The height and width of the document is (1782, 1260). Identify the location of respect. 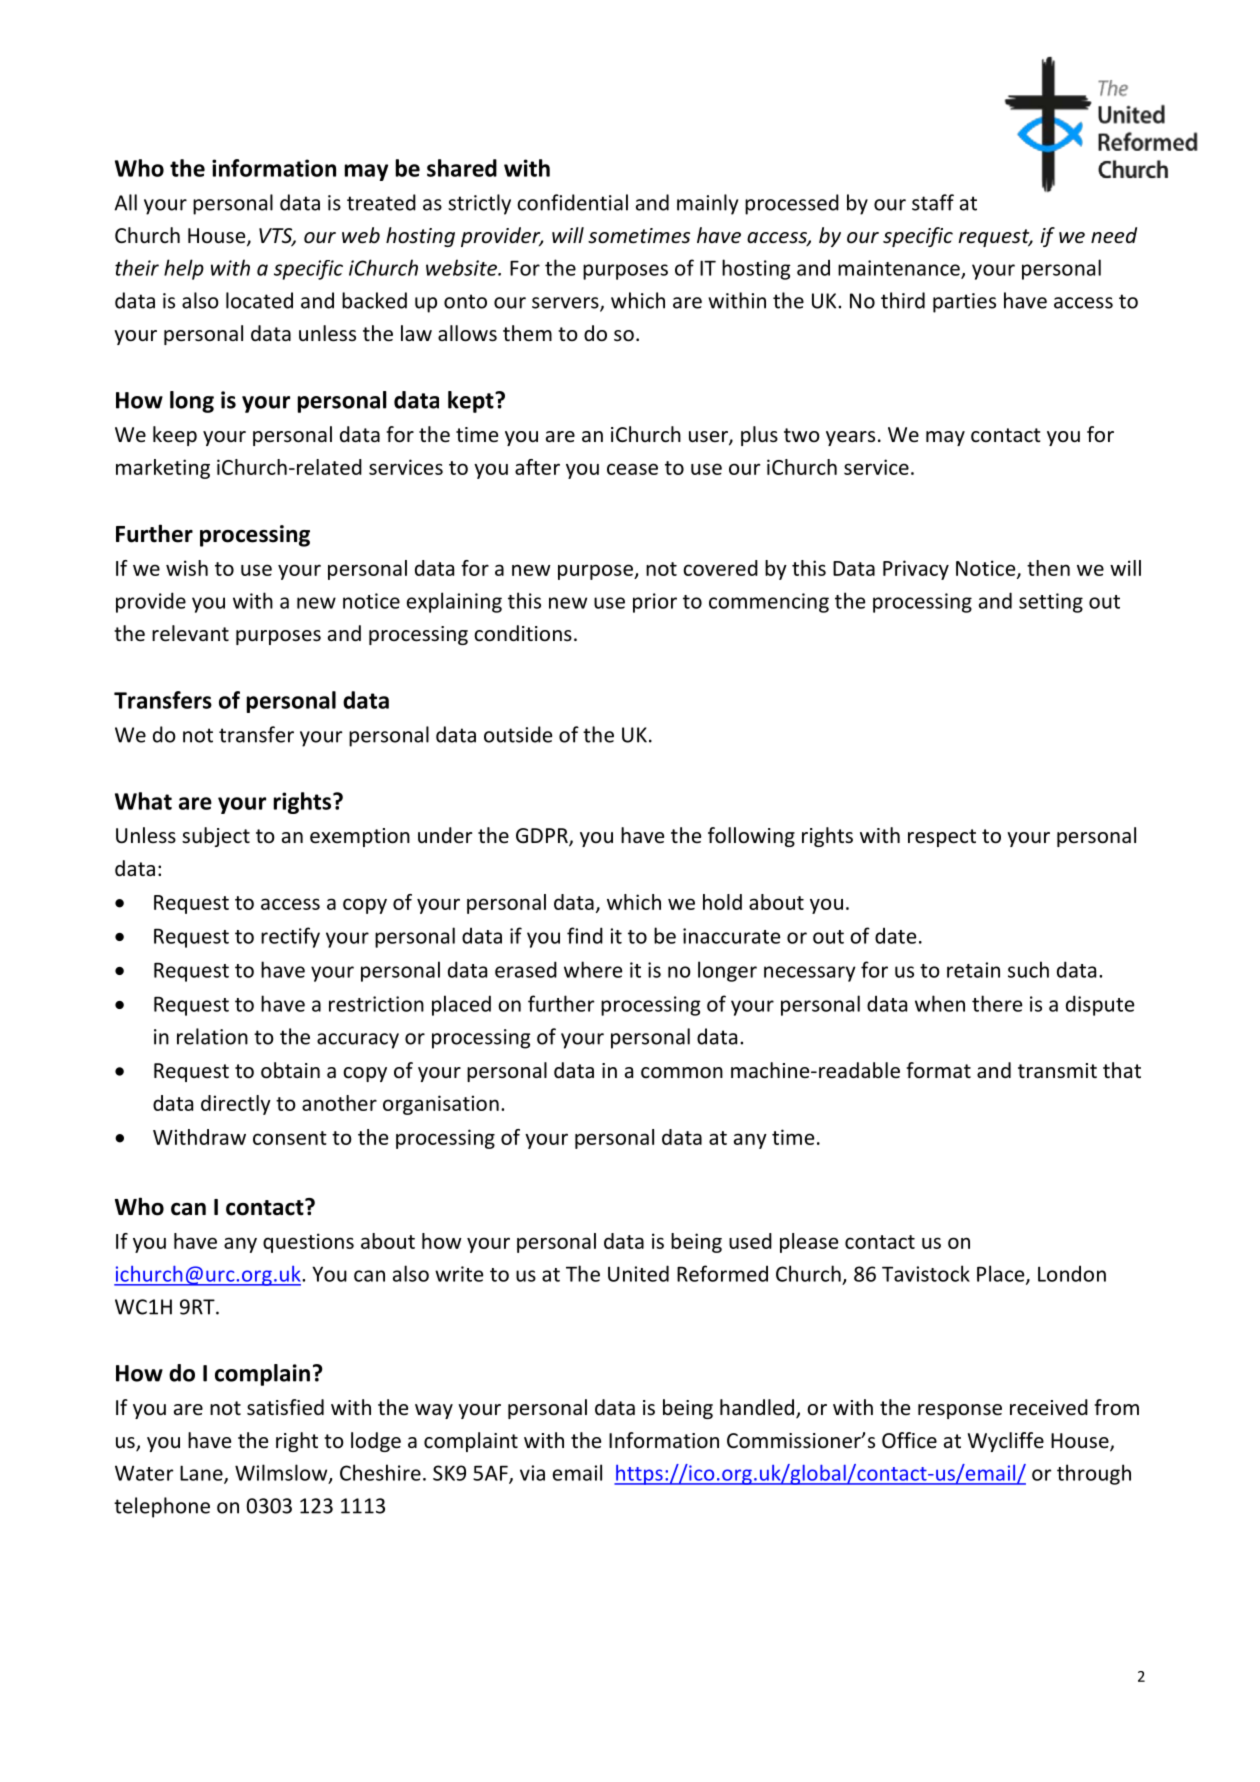
(942, 838).
